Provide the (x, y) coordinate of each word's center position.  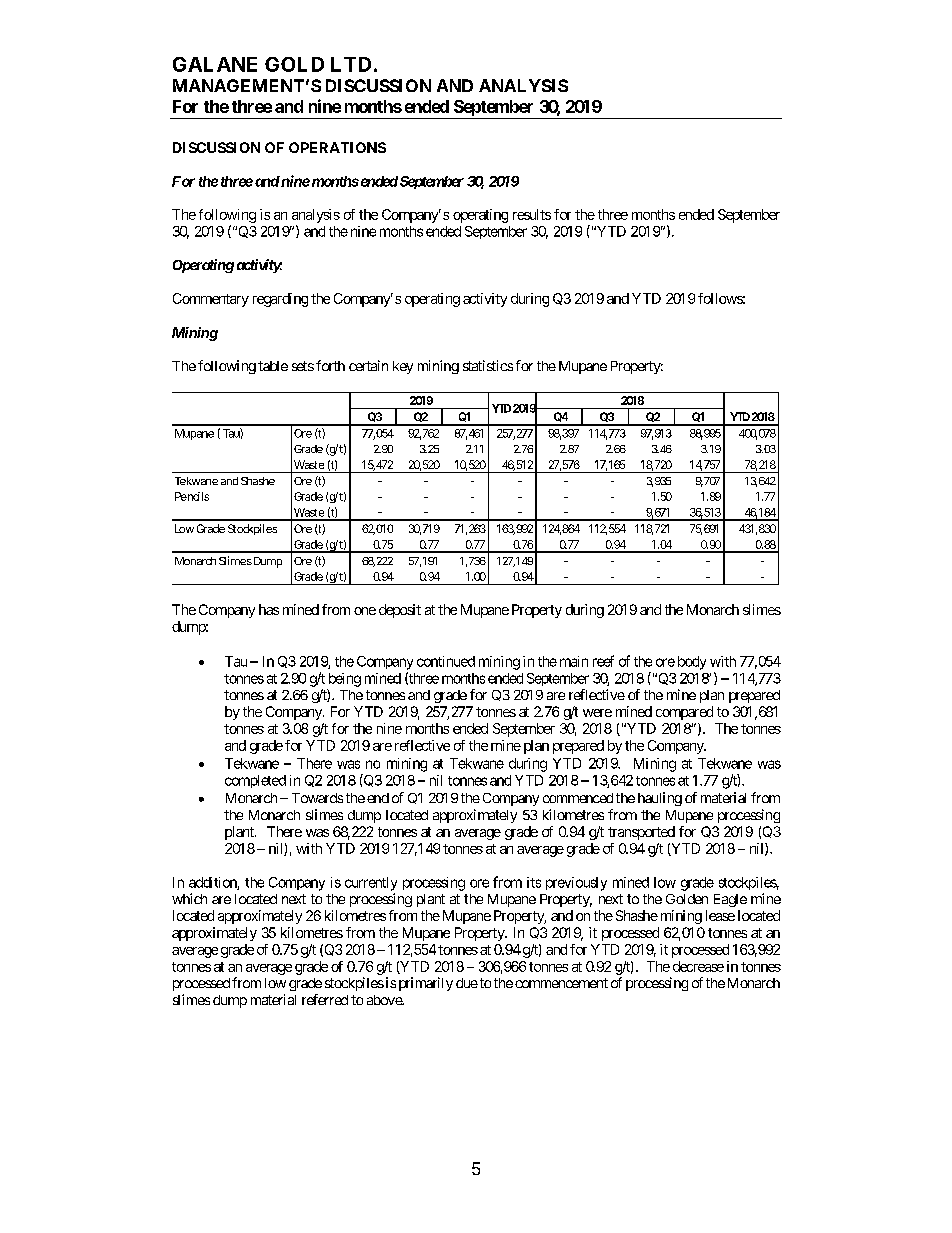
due (467, 983)
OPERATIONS (337, 147)
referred (325, 999)
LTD (351, 64)
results (532, 214)
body (692, 663)
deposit (400, 611)
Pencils (192, 496)
